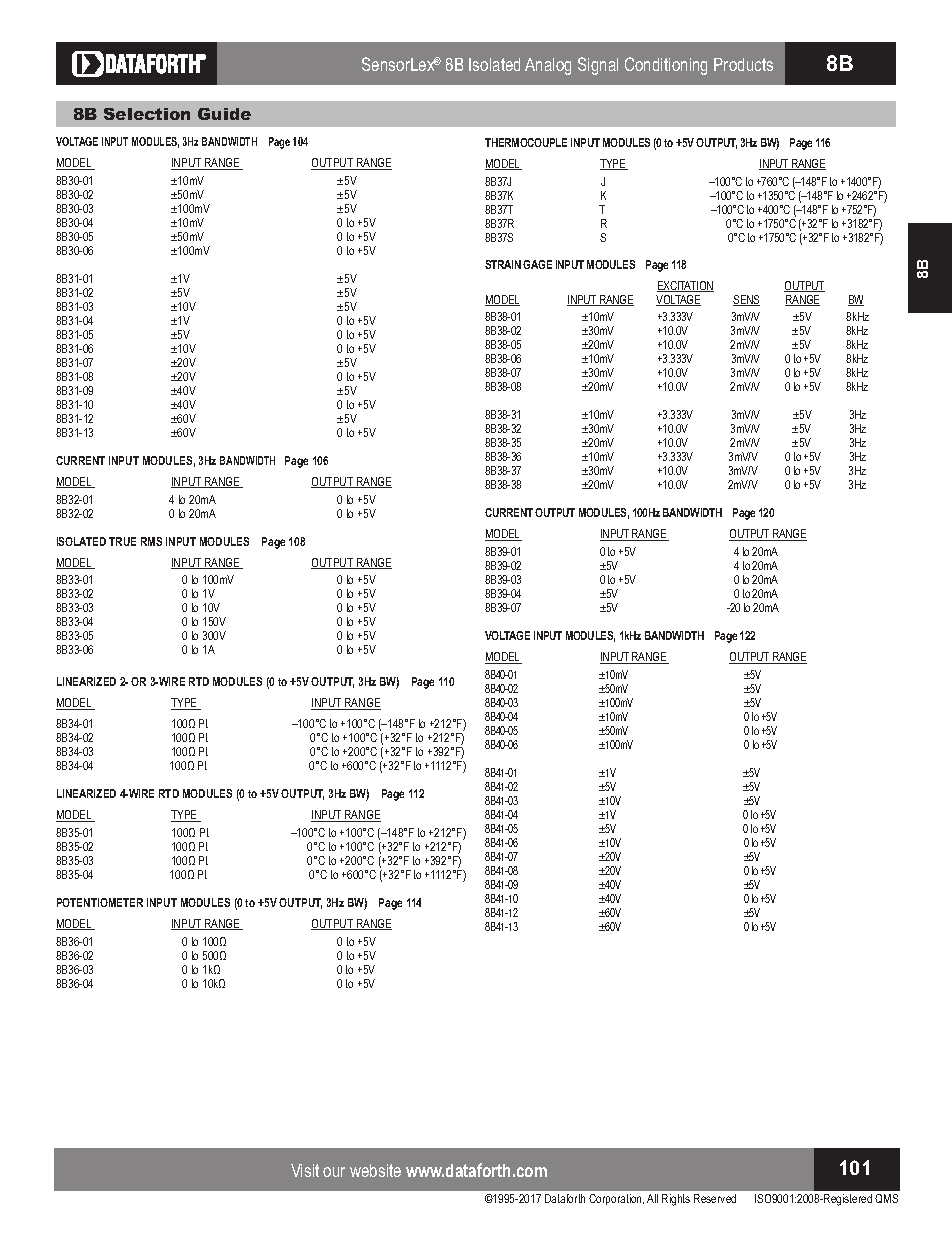 This page has height=1233, width=952. Describe the element at coordinates (334, 1172) in the page. I see `our` at that location.
